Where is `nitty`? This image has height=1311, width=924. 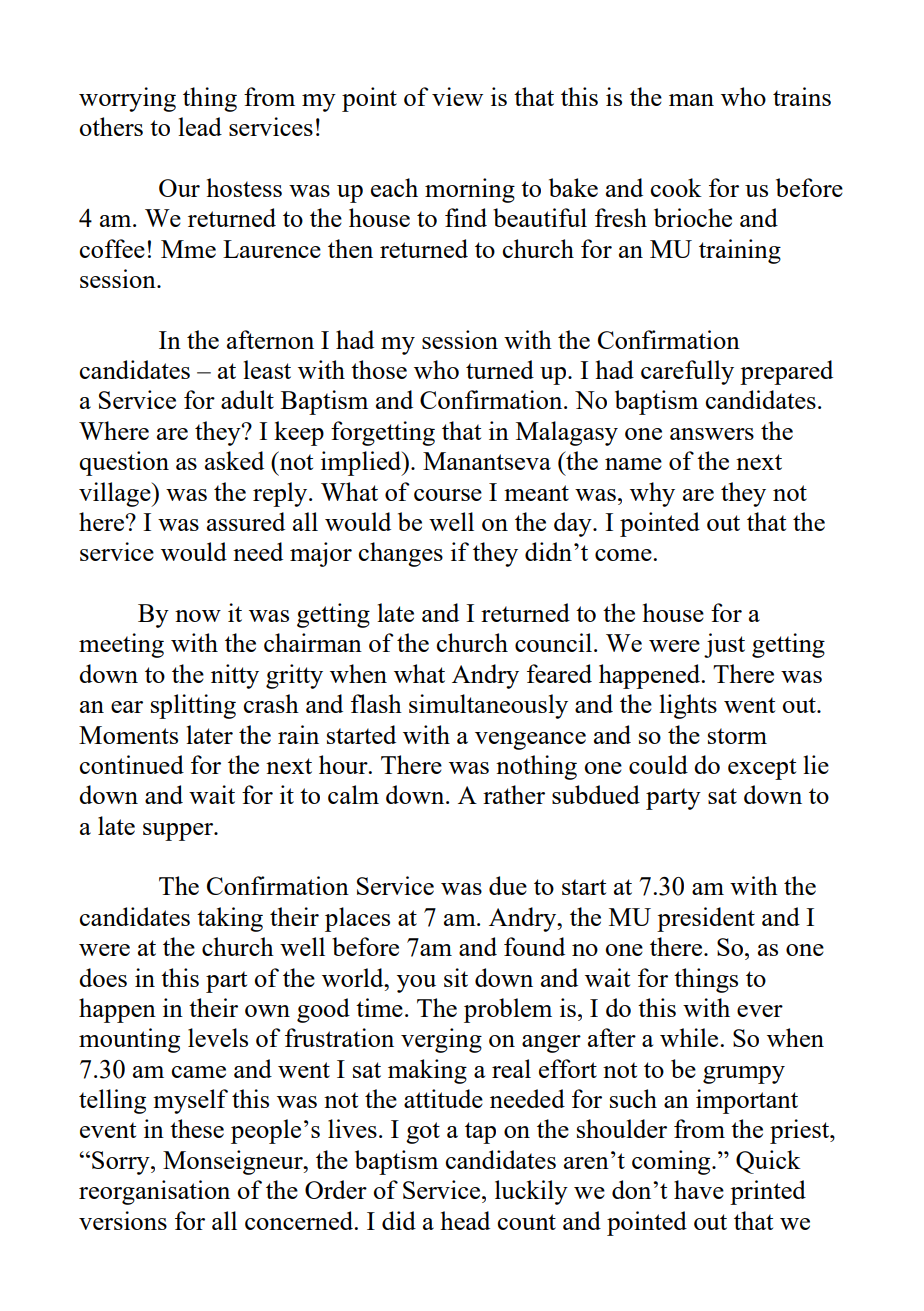
nitty is located at coordinates (235, 676).
